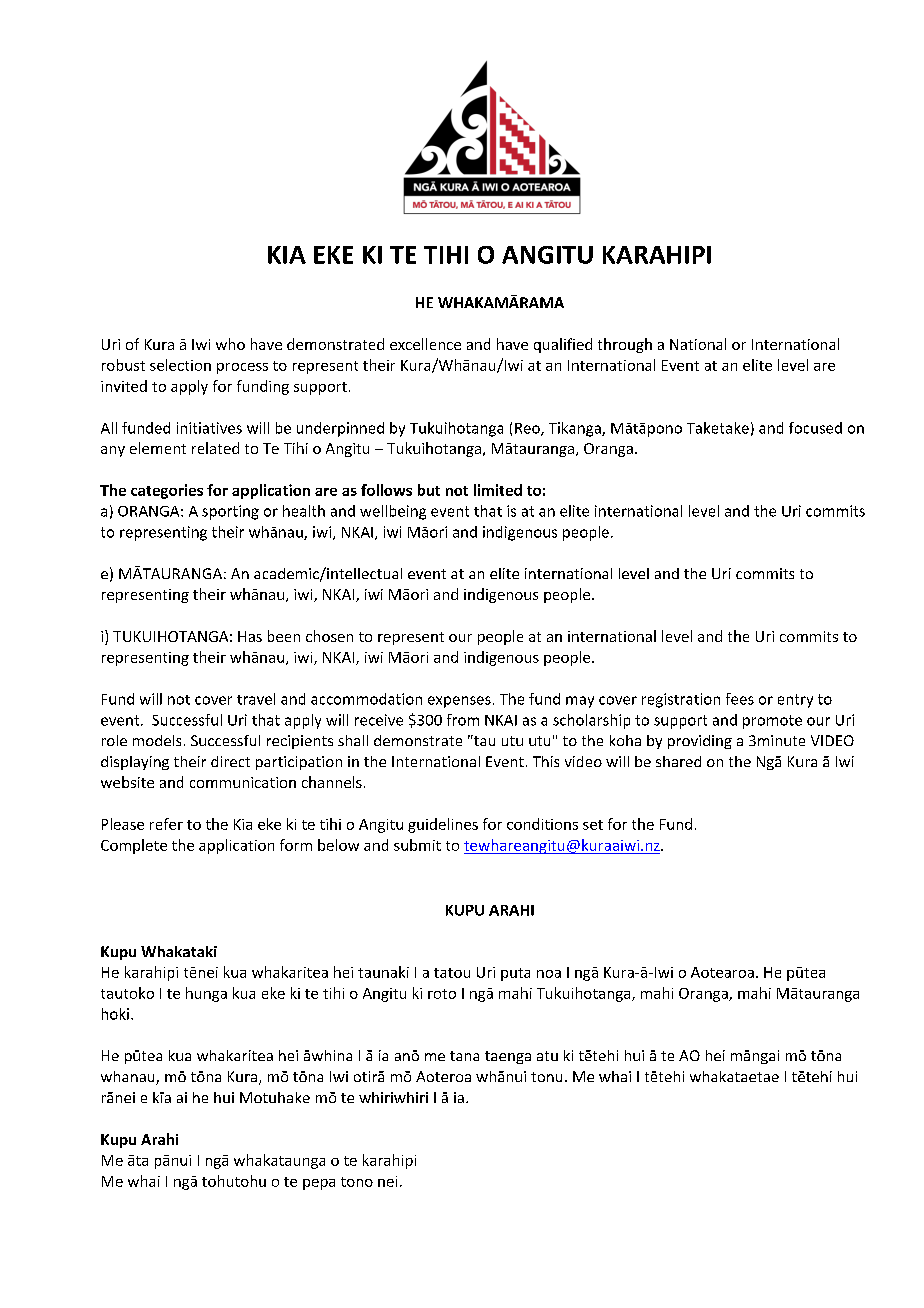 This document has width=924, height=1308. Describe the element at coordinates (230, 512) in the document. I see `sporting` at that location.
